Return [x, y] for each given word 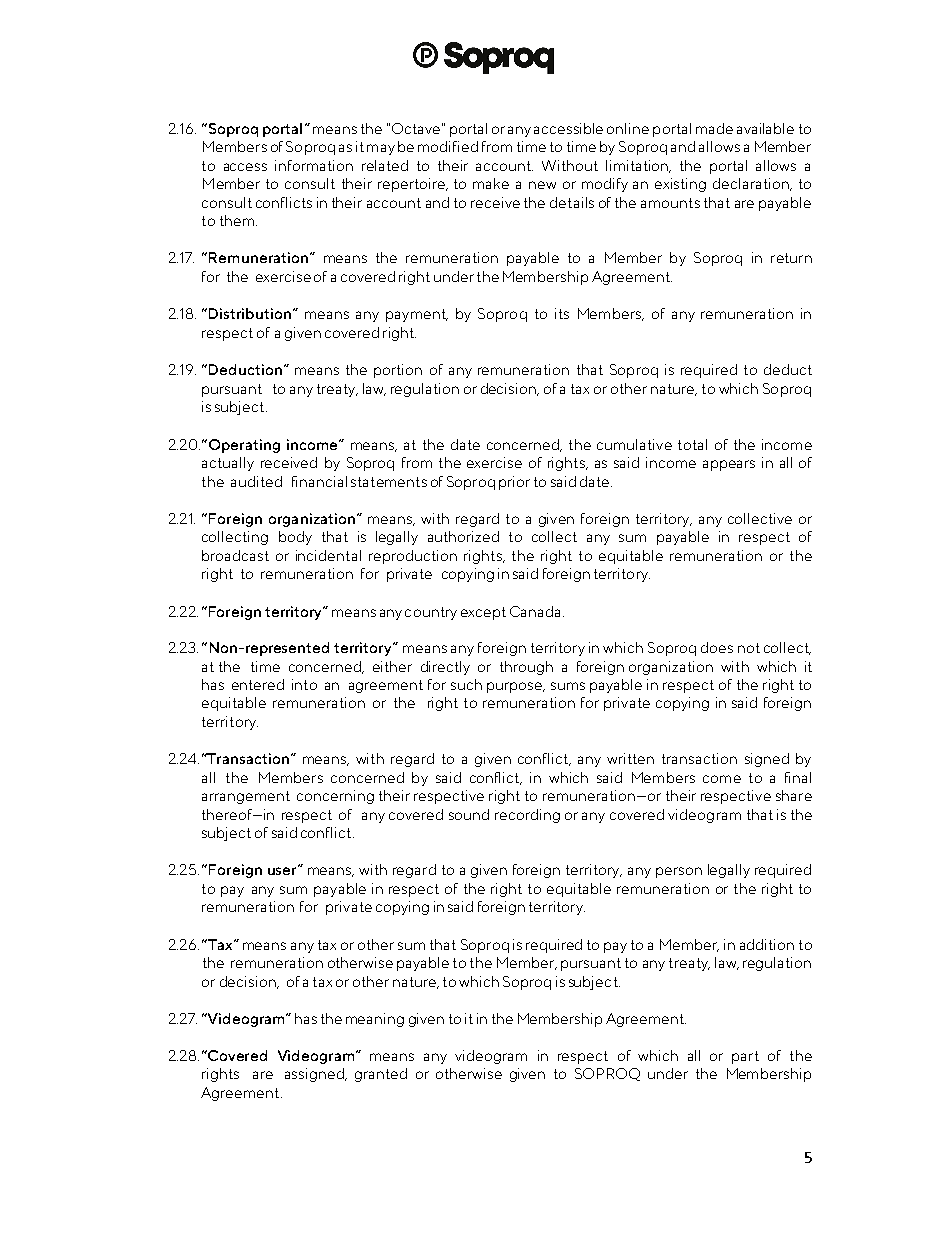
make [491, 183]
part [745, 1057]
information [314, 165]
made [714, 128]
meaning [375, 1020]
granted [381, 1075]
